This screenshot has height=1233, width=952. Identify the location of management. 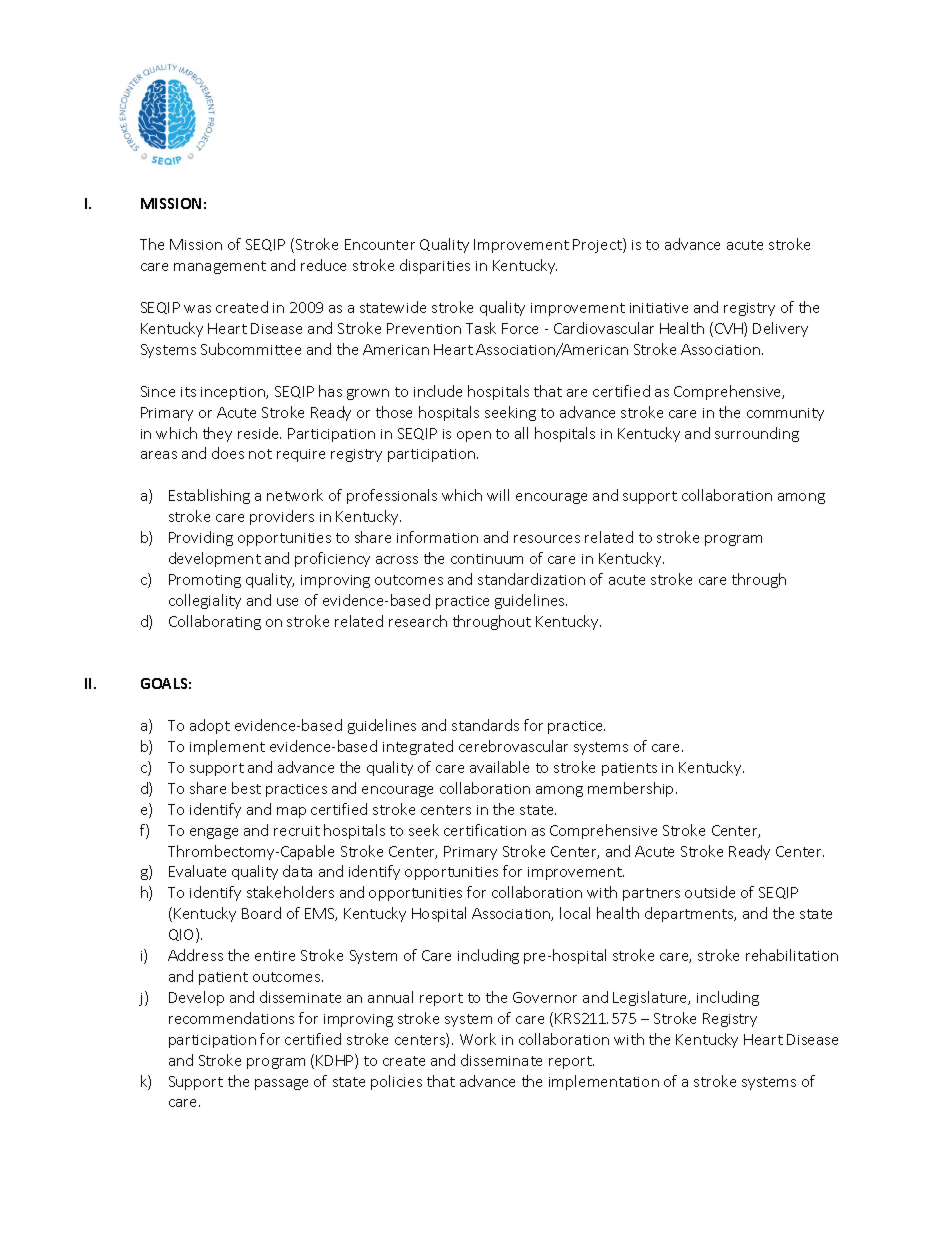
(220, 267).
